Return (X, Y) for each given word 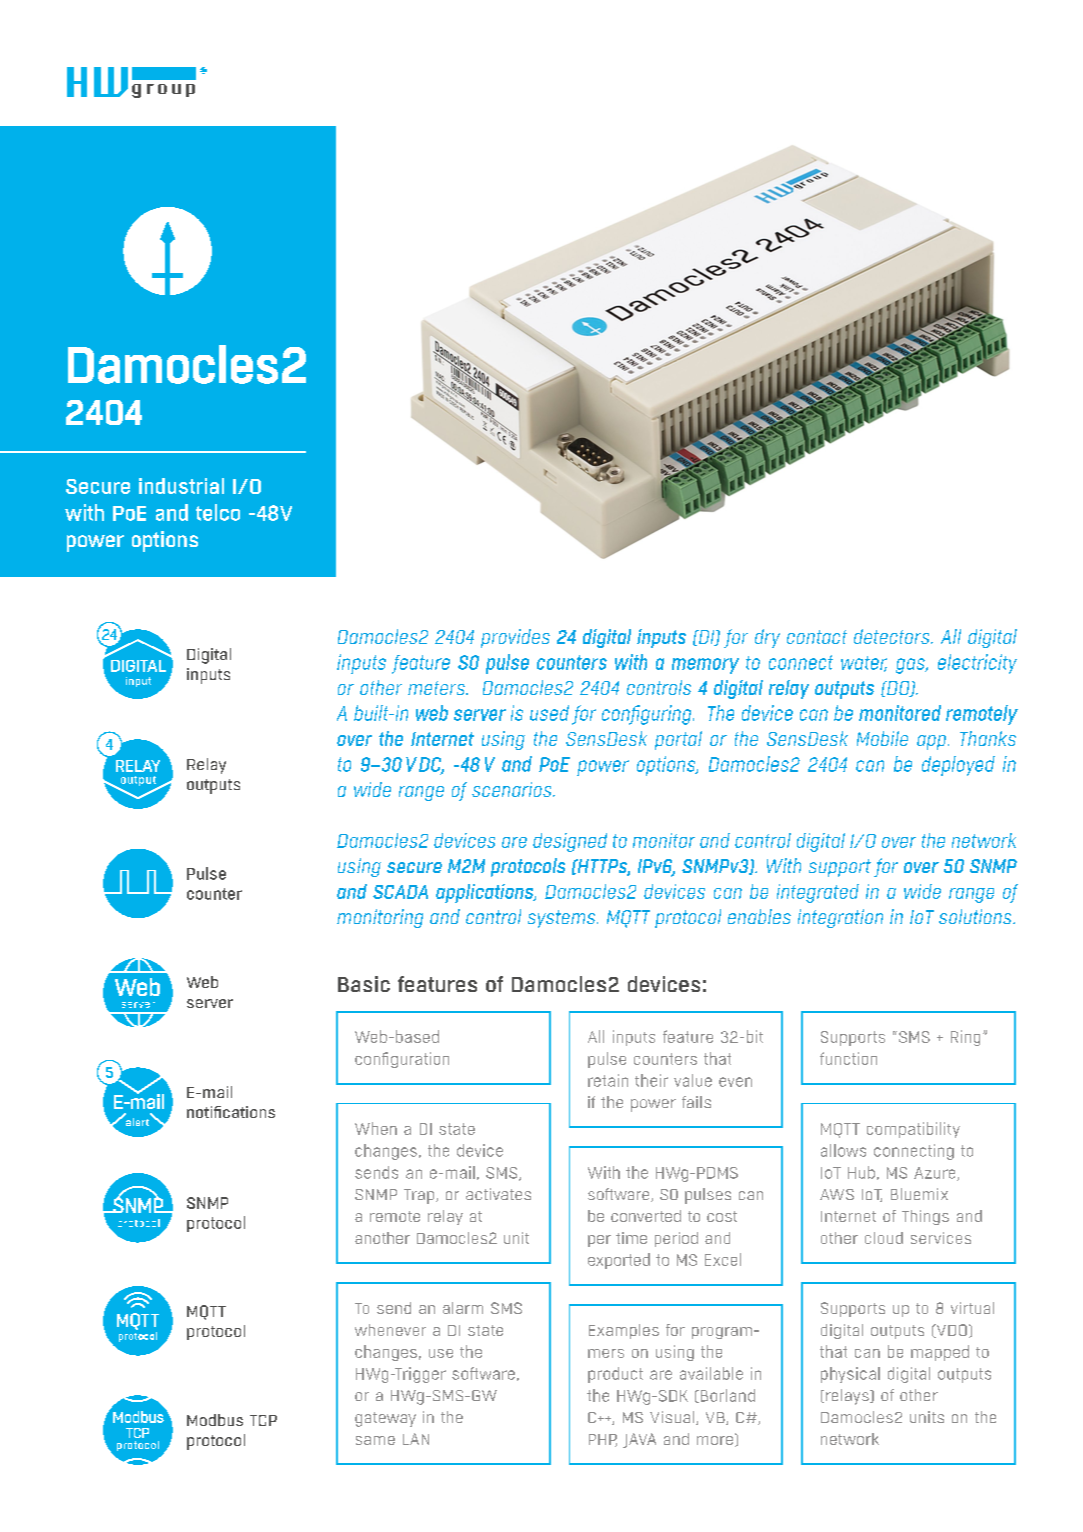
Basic (364, 984)
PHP (603, 1440)
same (375, 1440)
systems (563, 919)
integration (840, 918)
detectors (893, 636)
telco (218, 512)
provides (515, 638)
